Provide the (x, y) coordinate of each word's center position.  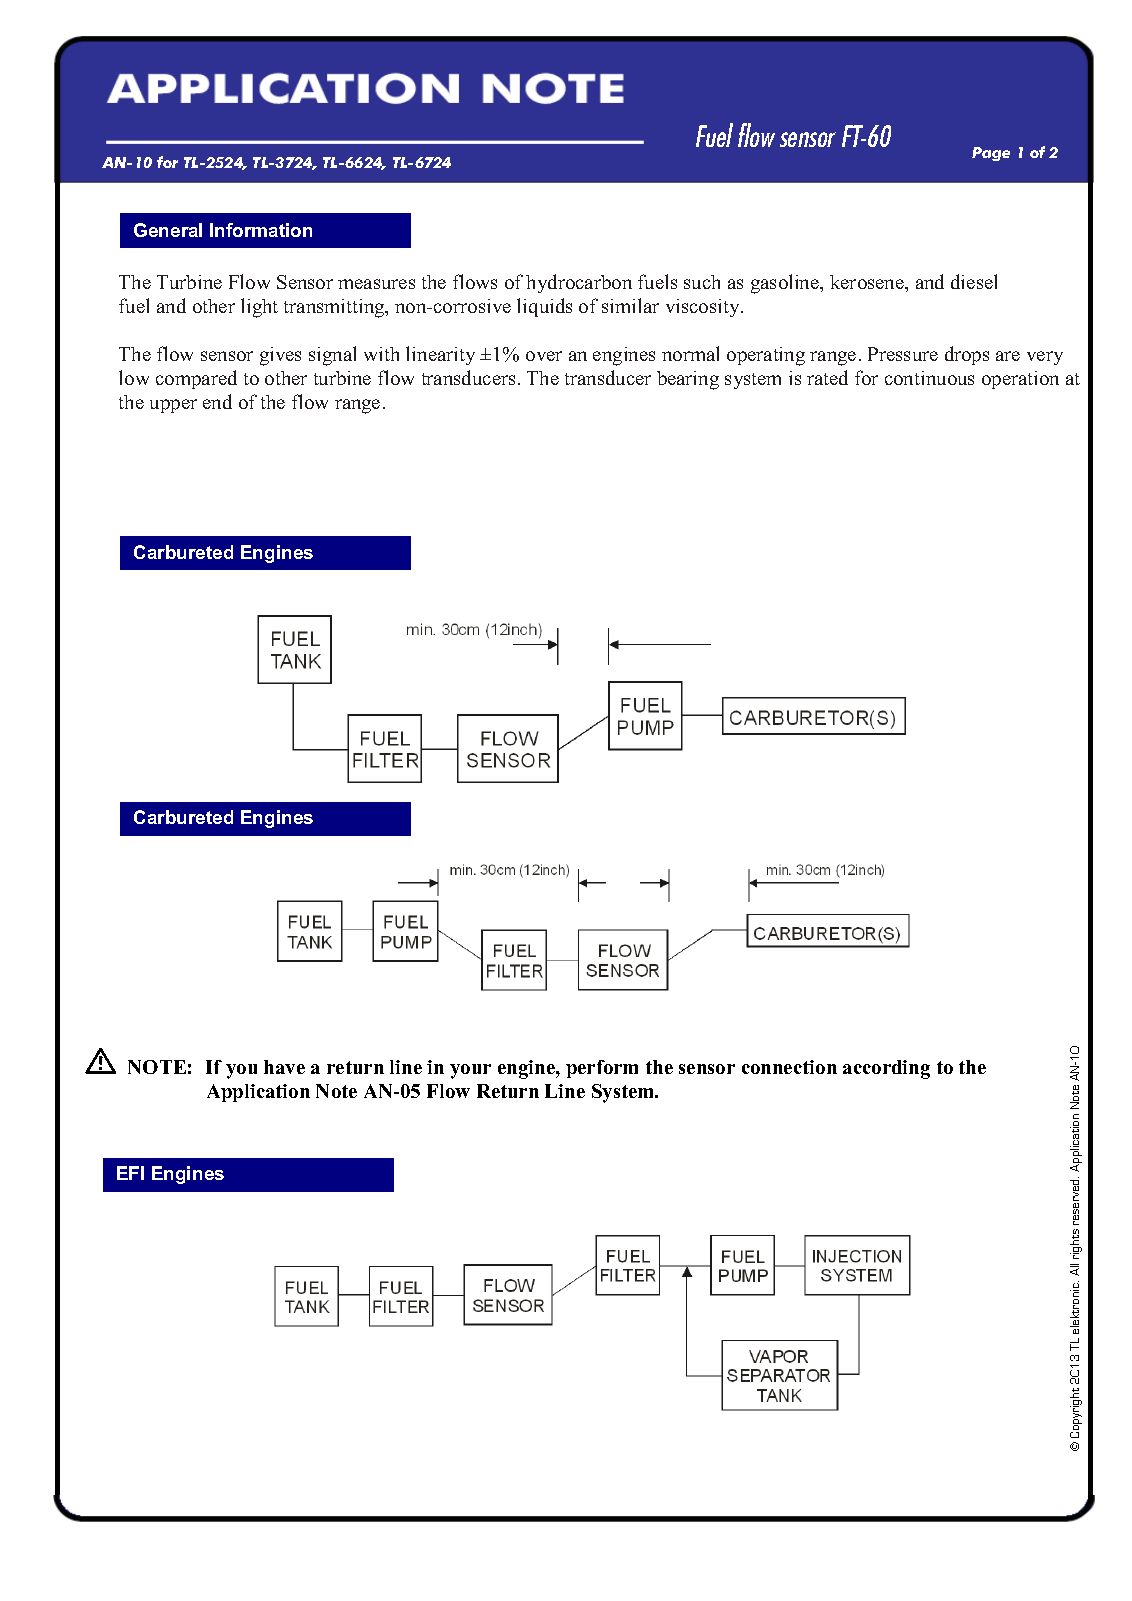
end (217, 401)
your (470, 1071)
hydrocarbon (579, 283)
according (886, 1069)
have (284, 1067)
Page (991, 154)
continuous (929, 378)
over (544, 356)
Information (261, 230)
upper (173, 406)
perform (602, 1069)
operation (1020, 380)
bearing (688, 380)
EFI (130, 1173)
